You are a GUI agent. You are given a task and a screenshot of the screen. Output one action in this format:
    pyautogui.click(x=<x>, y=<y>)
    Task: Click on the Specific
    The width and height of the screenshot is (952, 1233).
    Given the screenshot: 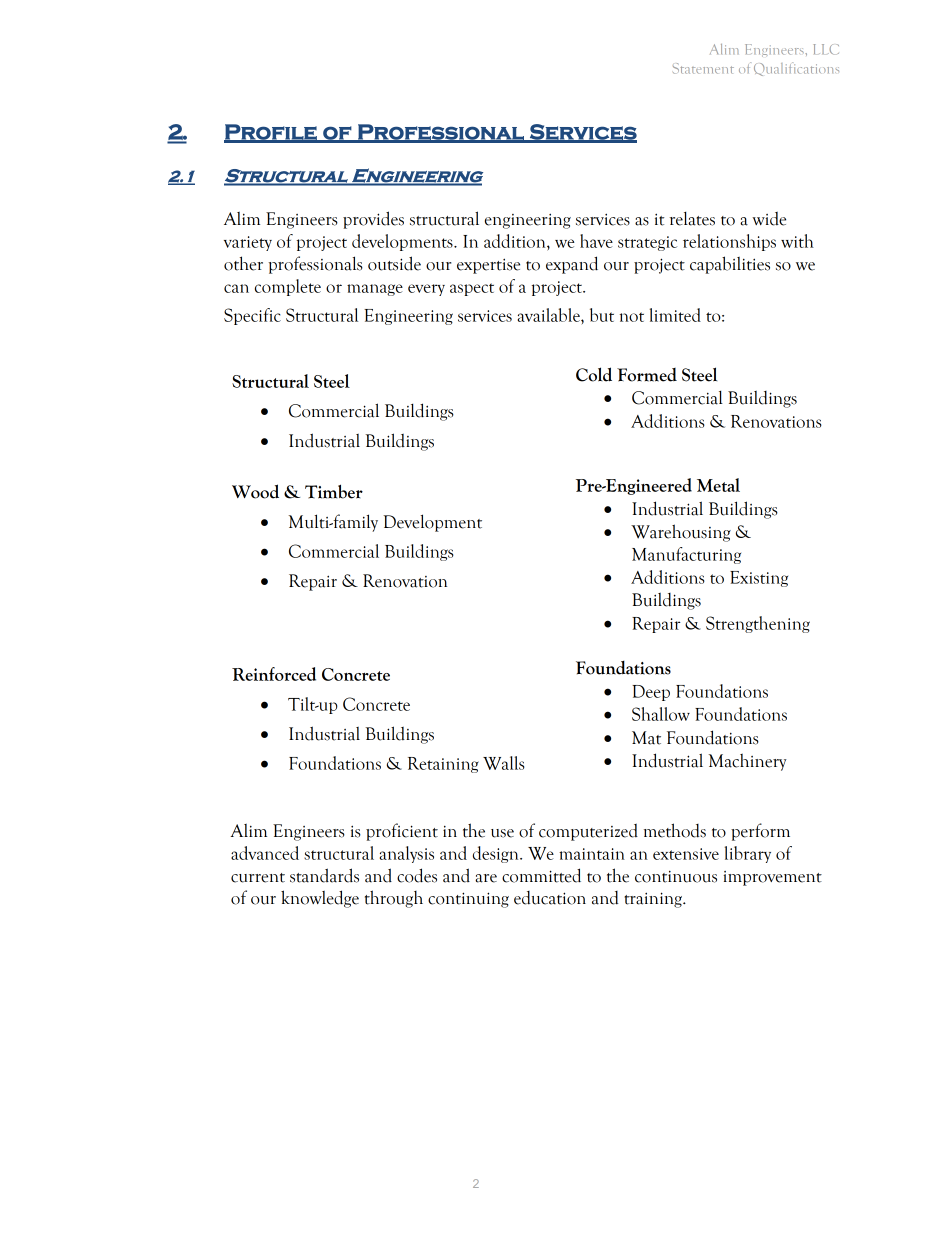 What is the action you would take?
    pyautogui.click(x=252, y=316)
